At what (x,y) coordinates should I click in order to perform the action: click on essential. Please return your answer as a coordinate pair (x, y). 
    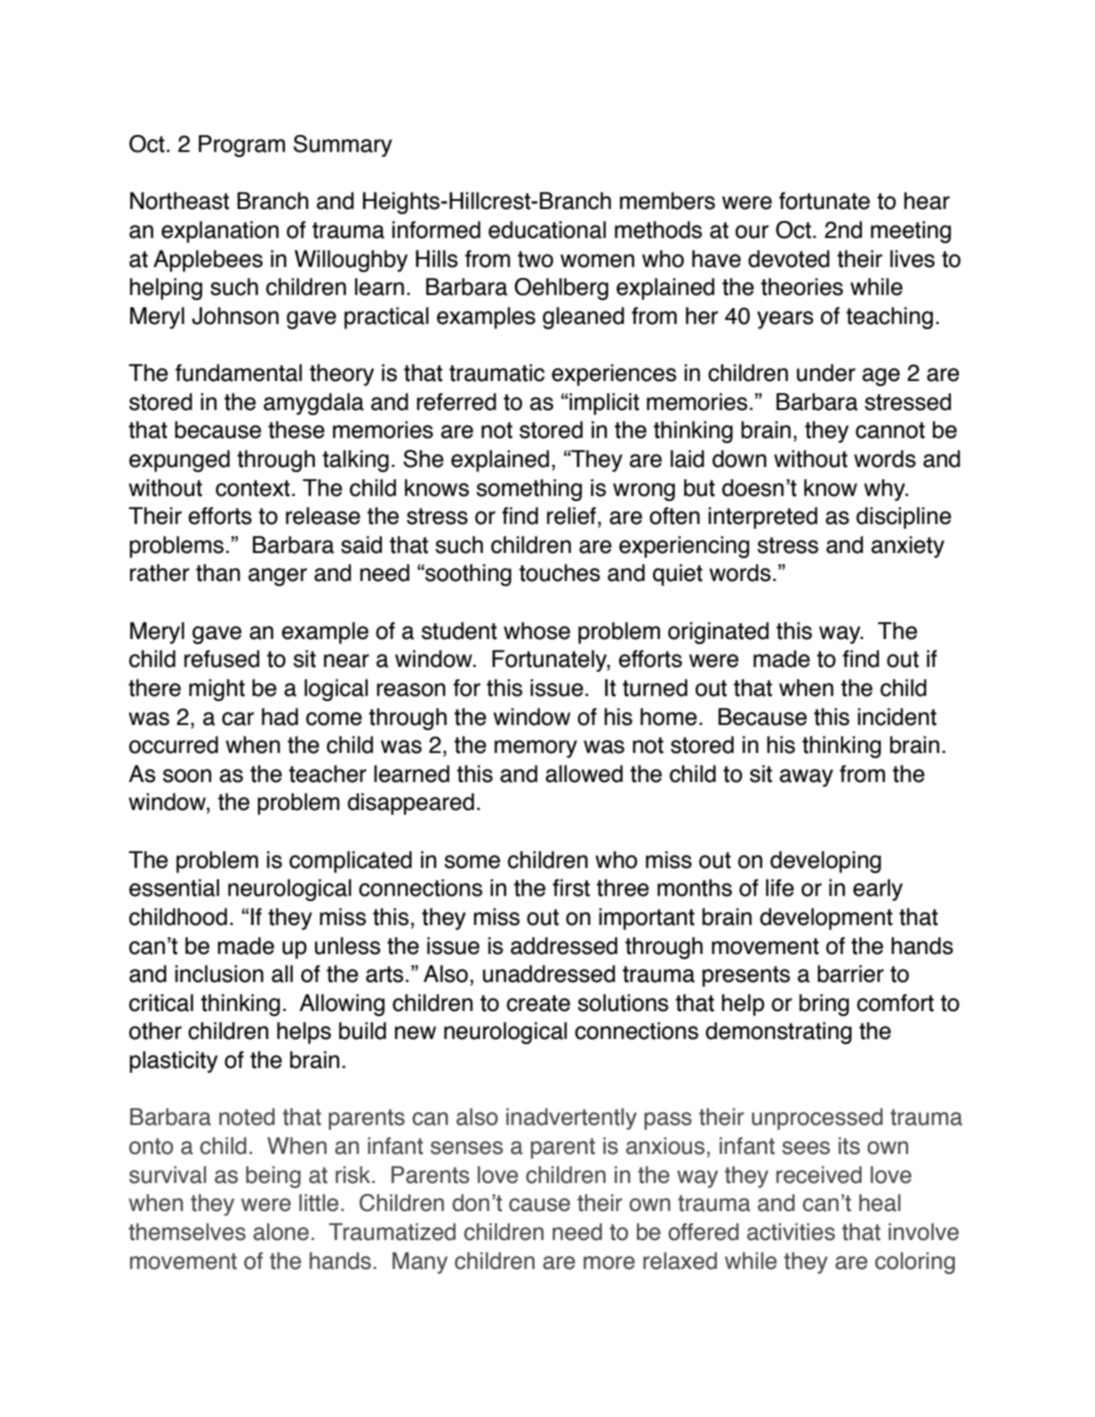
    Looking at the image, I should click on (174, 888).
